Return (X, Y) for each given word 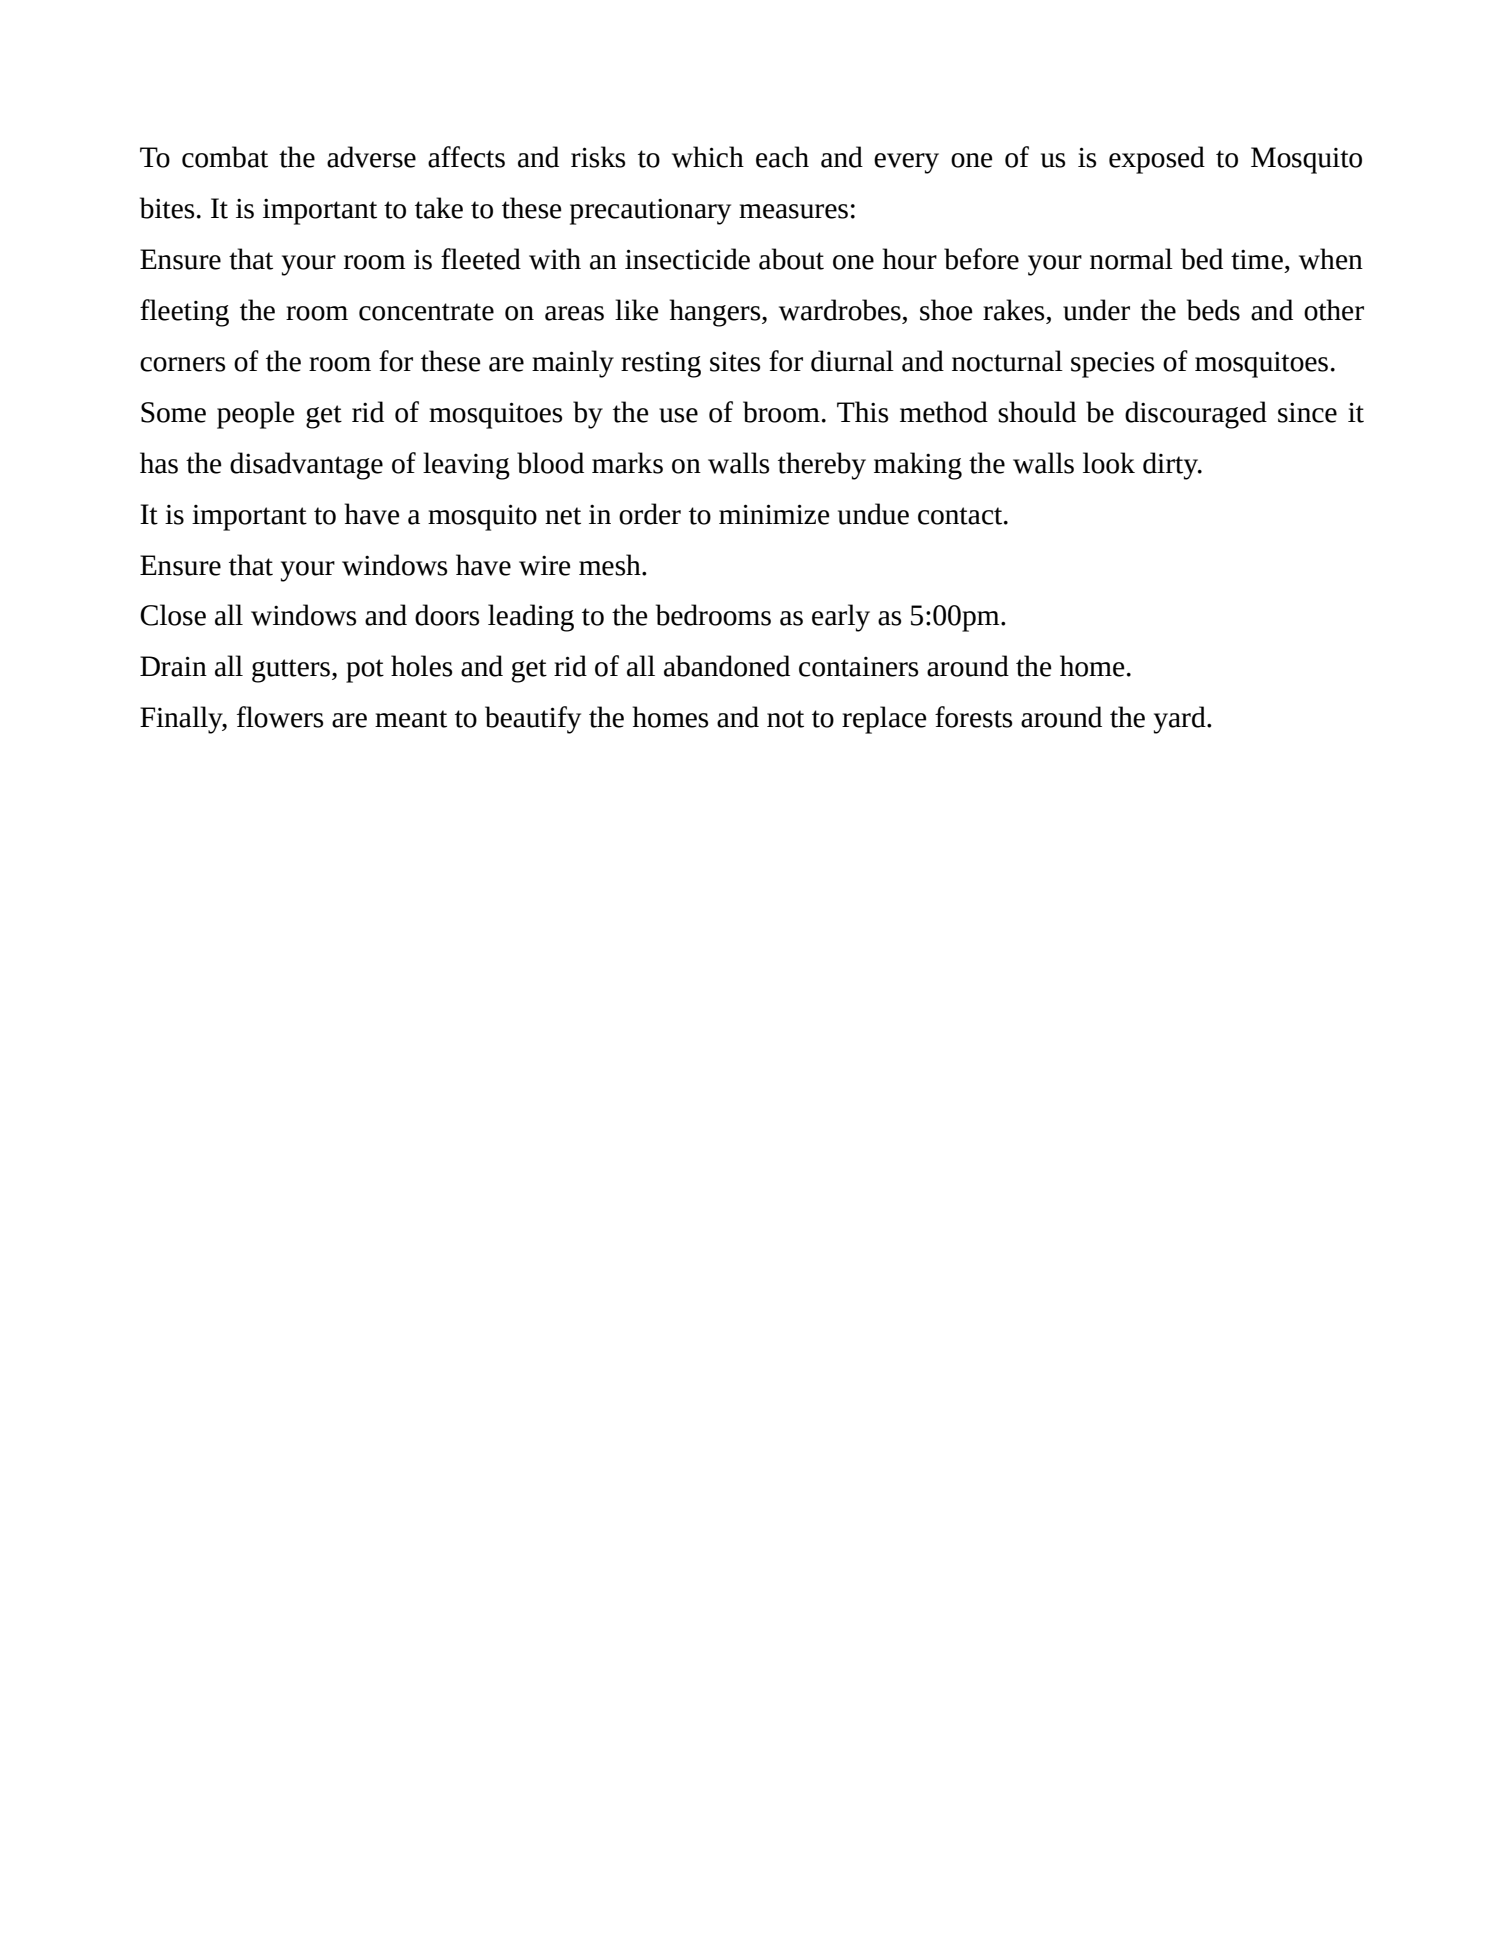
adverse (371, 157)
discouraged (1196, 415)
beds (1213, 310)
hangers (716, 313)
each (782, 157)
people (256, 415)
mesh (611, 565)
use (678, 415)
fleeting (184, 313)
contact (961, 516)
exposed (1157, 160)
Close (173, 615)
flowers (280, 717)
